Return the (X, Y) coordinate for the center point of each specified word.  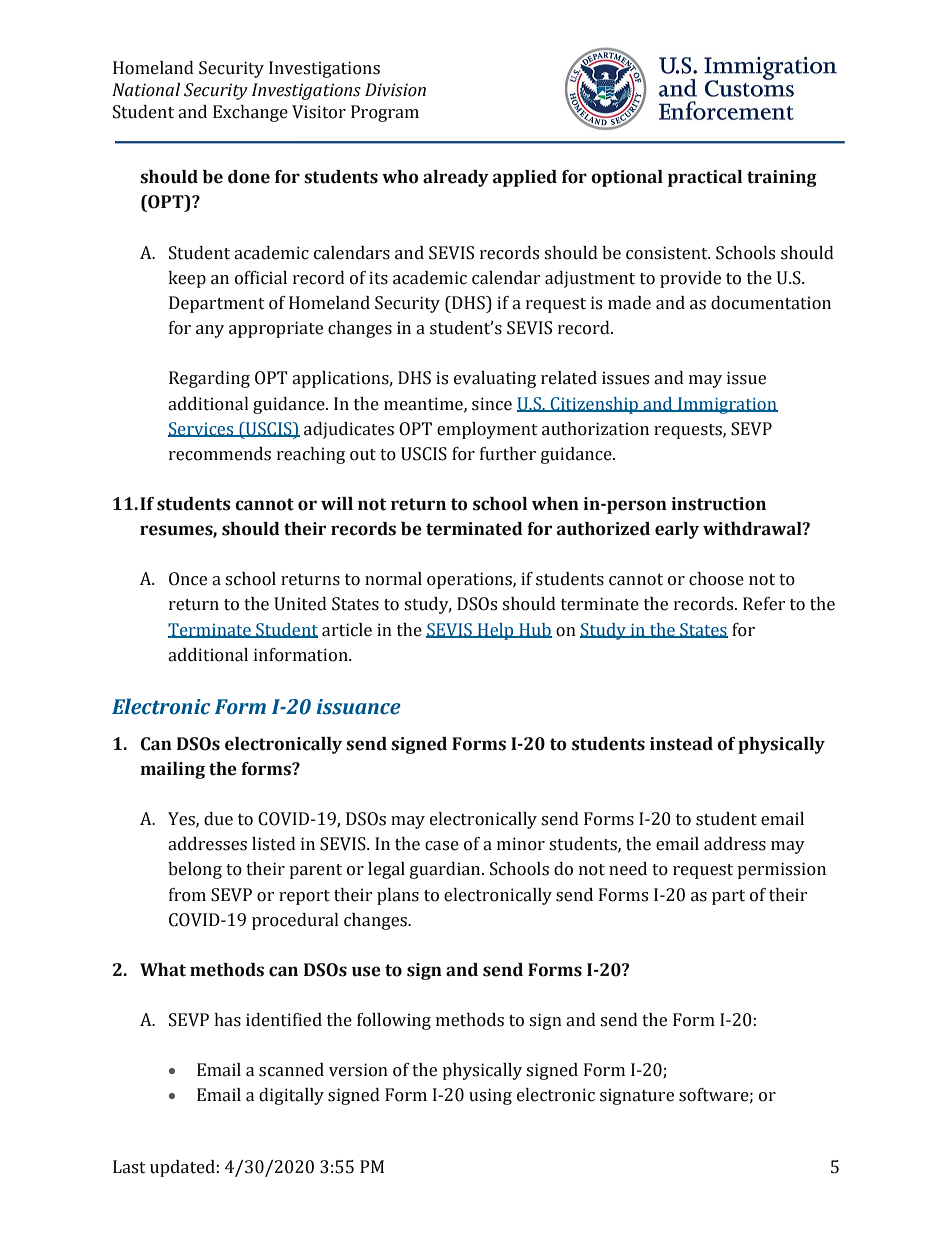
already (456, 178)
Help (496, 631)
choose (716, 579)
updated (183, 1168)
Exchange (250, 113)
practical (705, 178)
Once (188, 579)
